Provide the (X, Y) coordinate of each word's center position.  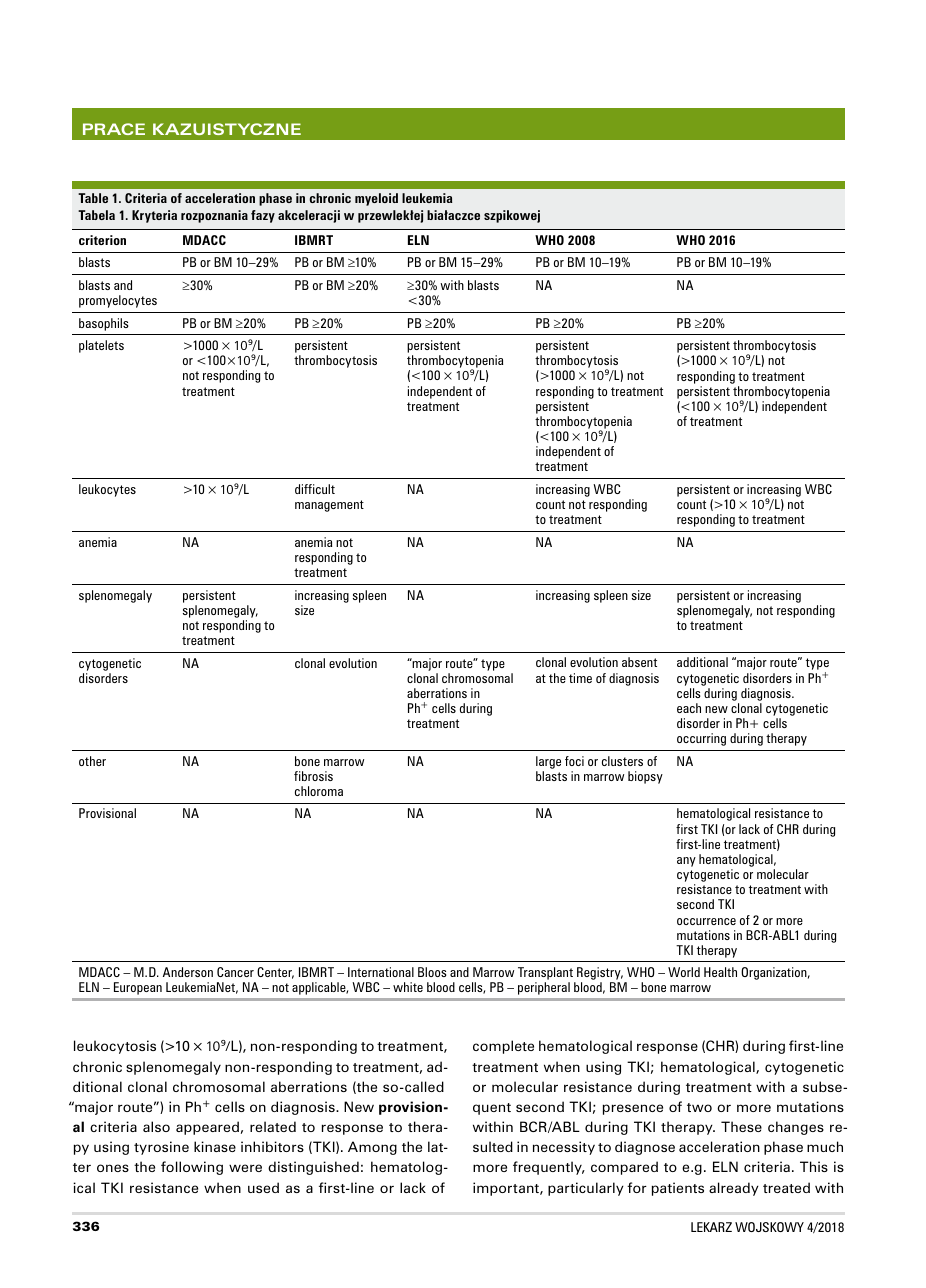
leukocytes (107, 490)
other (92, 761)
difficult (315, 489)
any (686, 862)
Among (372, 1148)
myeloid (376, 199)
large (548, 762)
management (329, 506)
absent (639, 662)
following (192, 1168)
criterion (102, 240)
